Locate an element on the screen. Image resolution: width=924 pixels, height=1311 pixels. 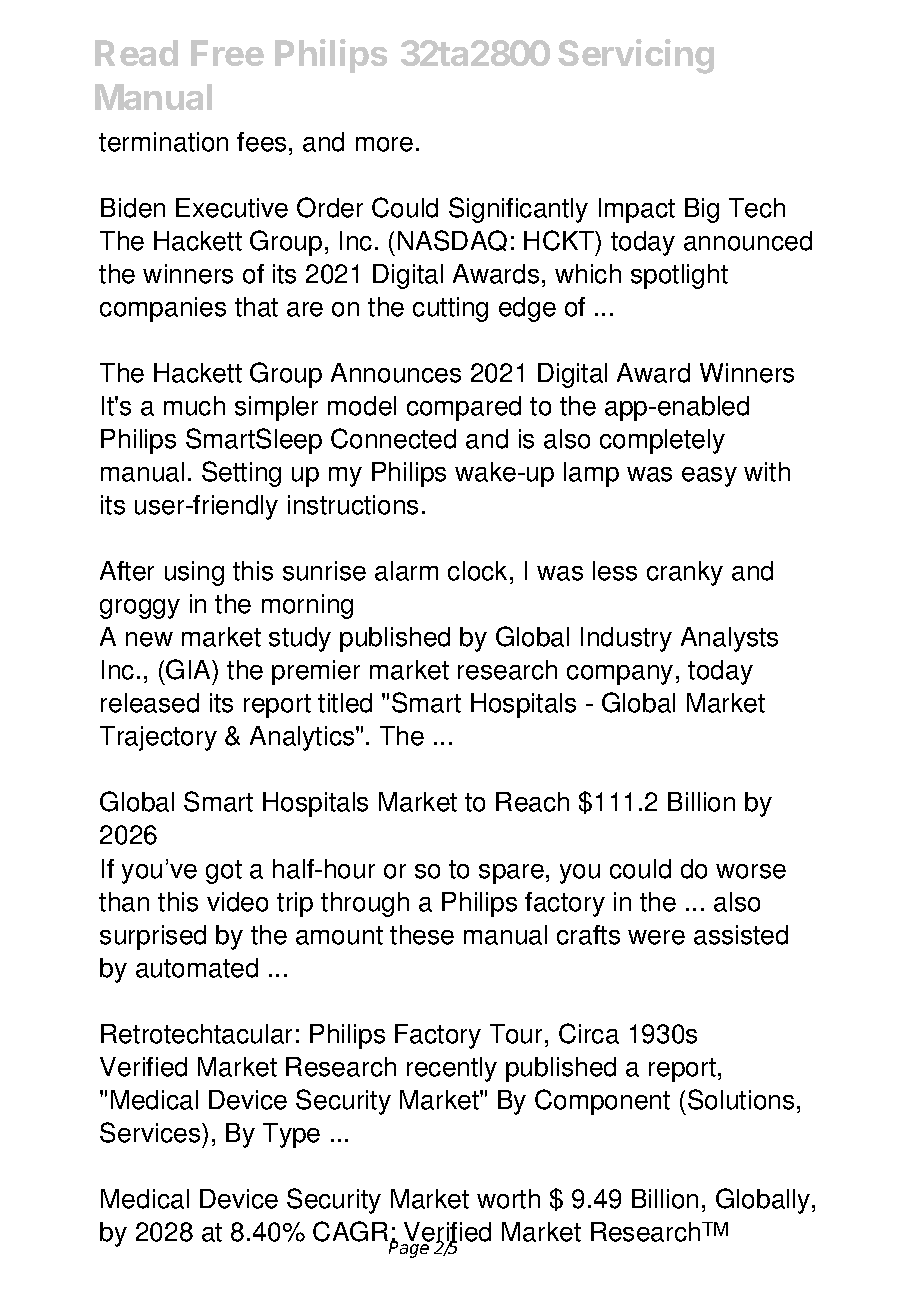
Services is located at coordinates (151, 1132).
